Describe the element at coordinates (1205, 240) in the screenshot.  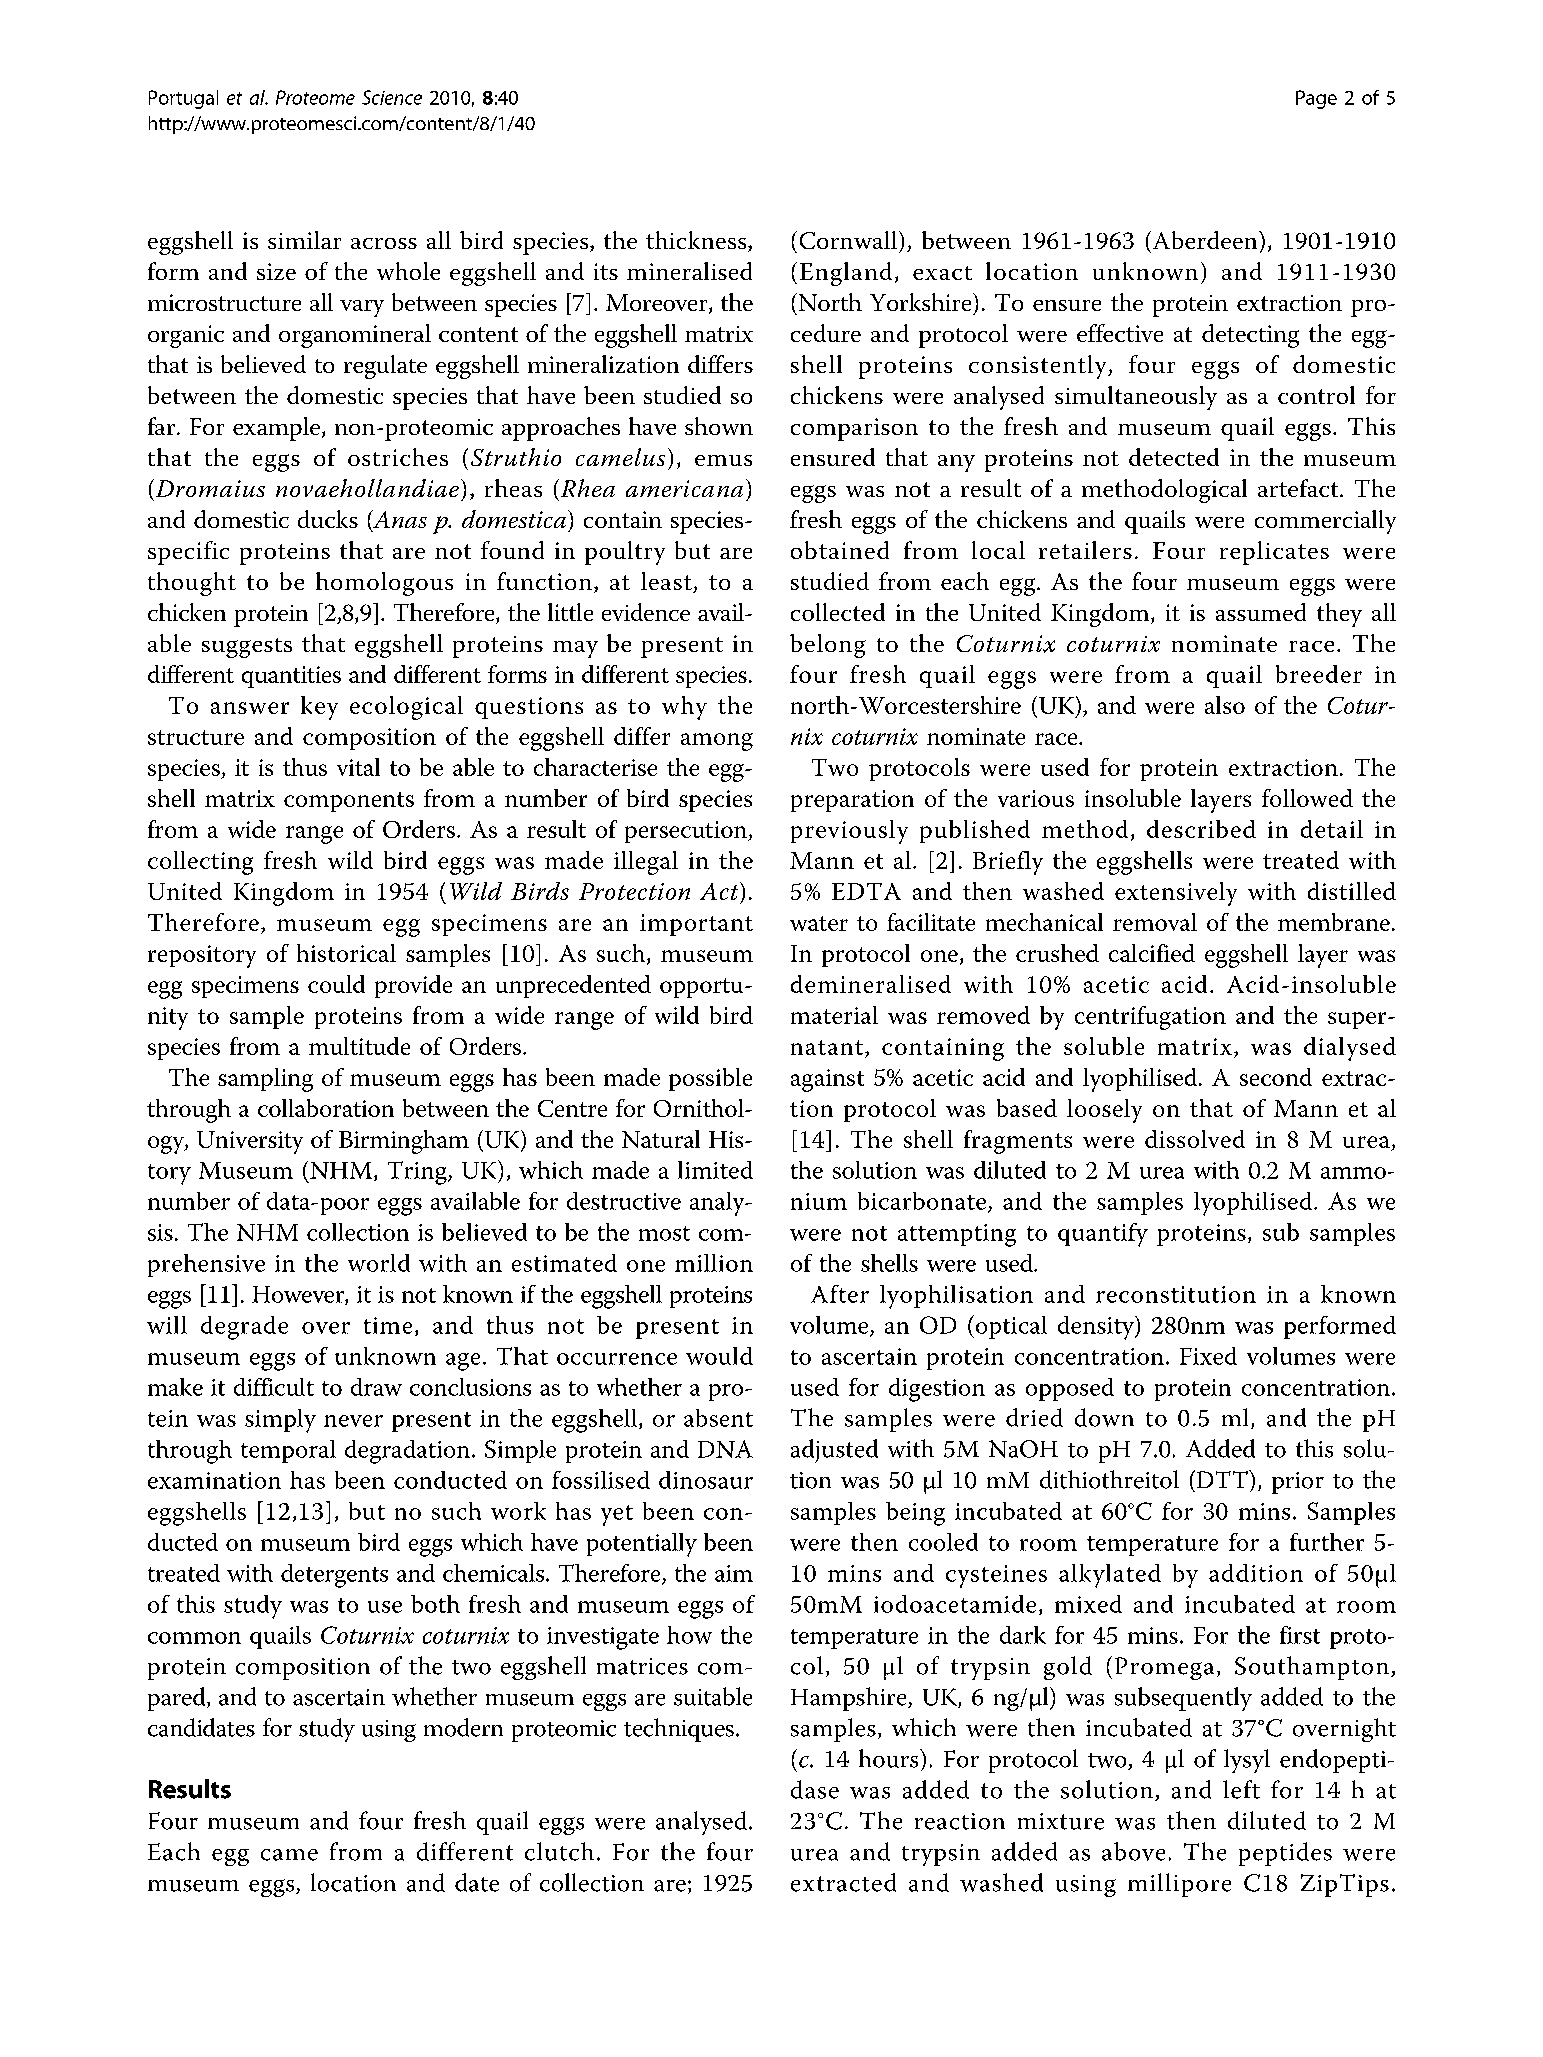
I see `Aberdeen` at that location.
